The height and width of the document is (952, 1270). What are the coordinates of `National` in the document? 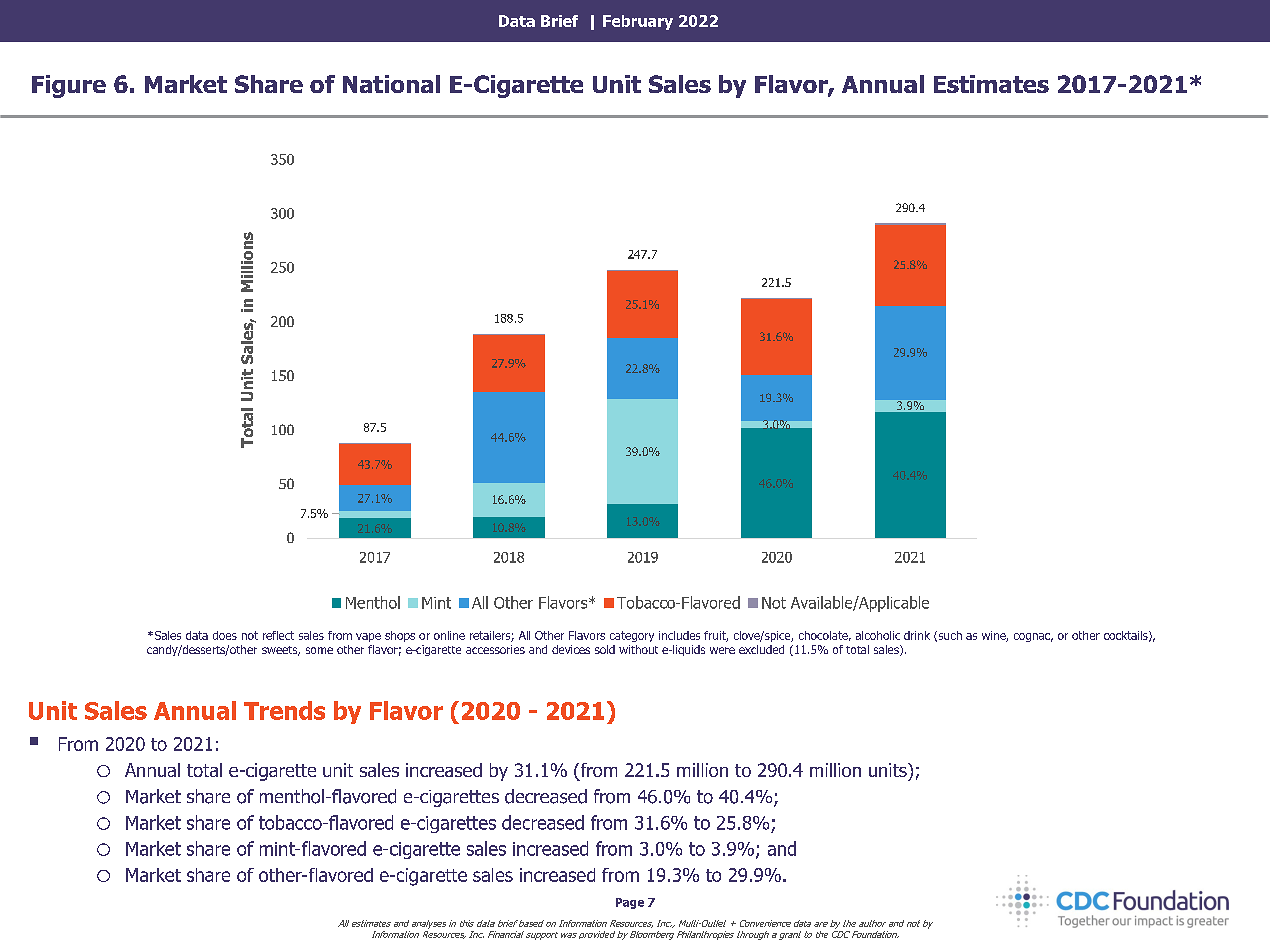 It's located at (391, 84).
